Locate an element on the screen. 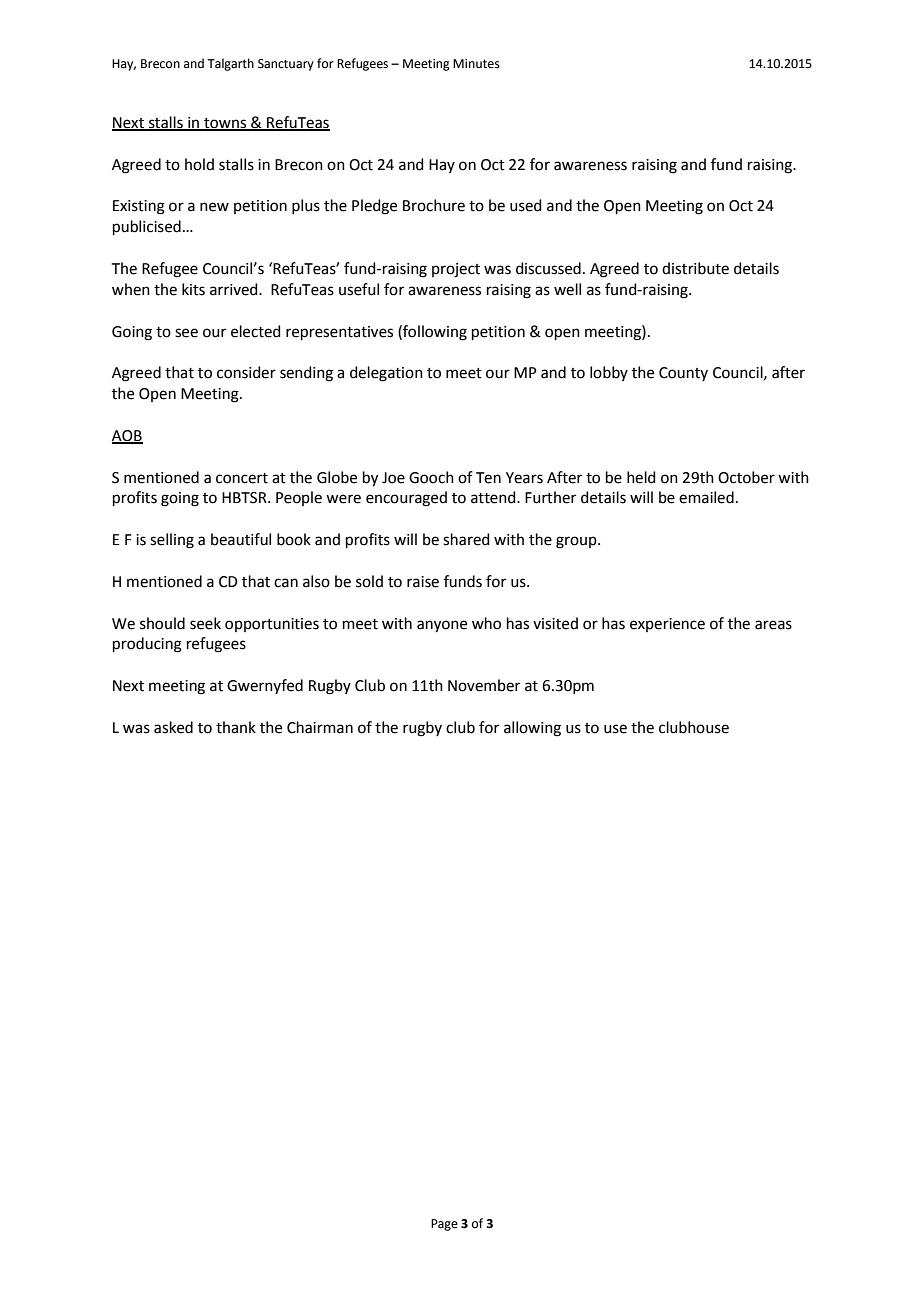 Image resolution: width=924 pixels, height=1308 pixels. concert is located at coordinates (242, 478).
